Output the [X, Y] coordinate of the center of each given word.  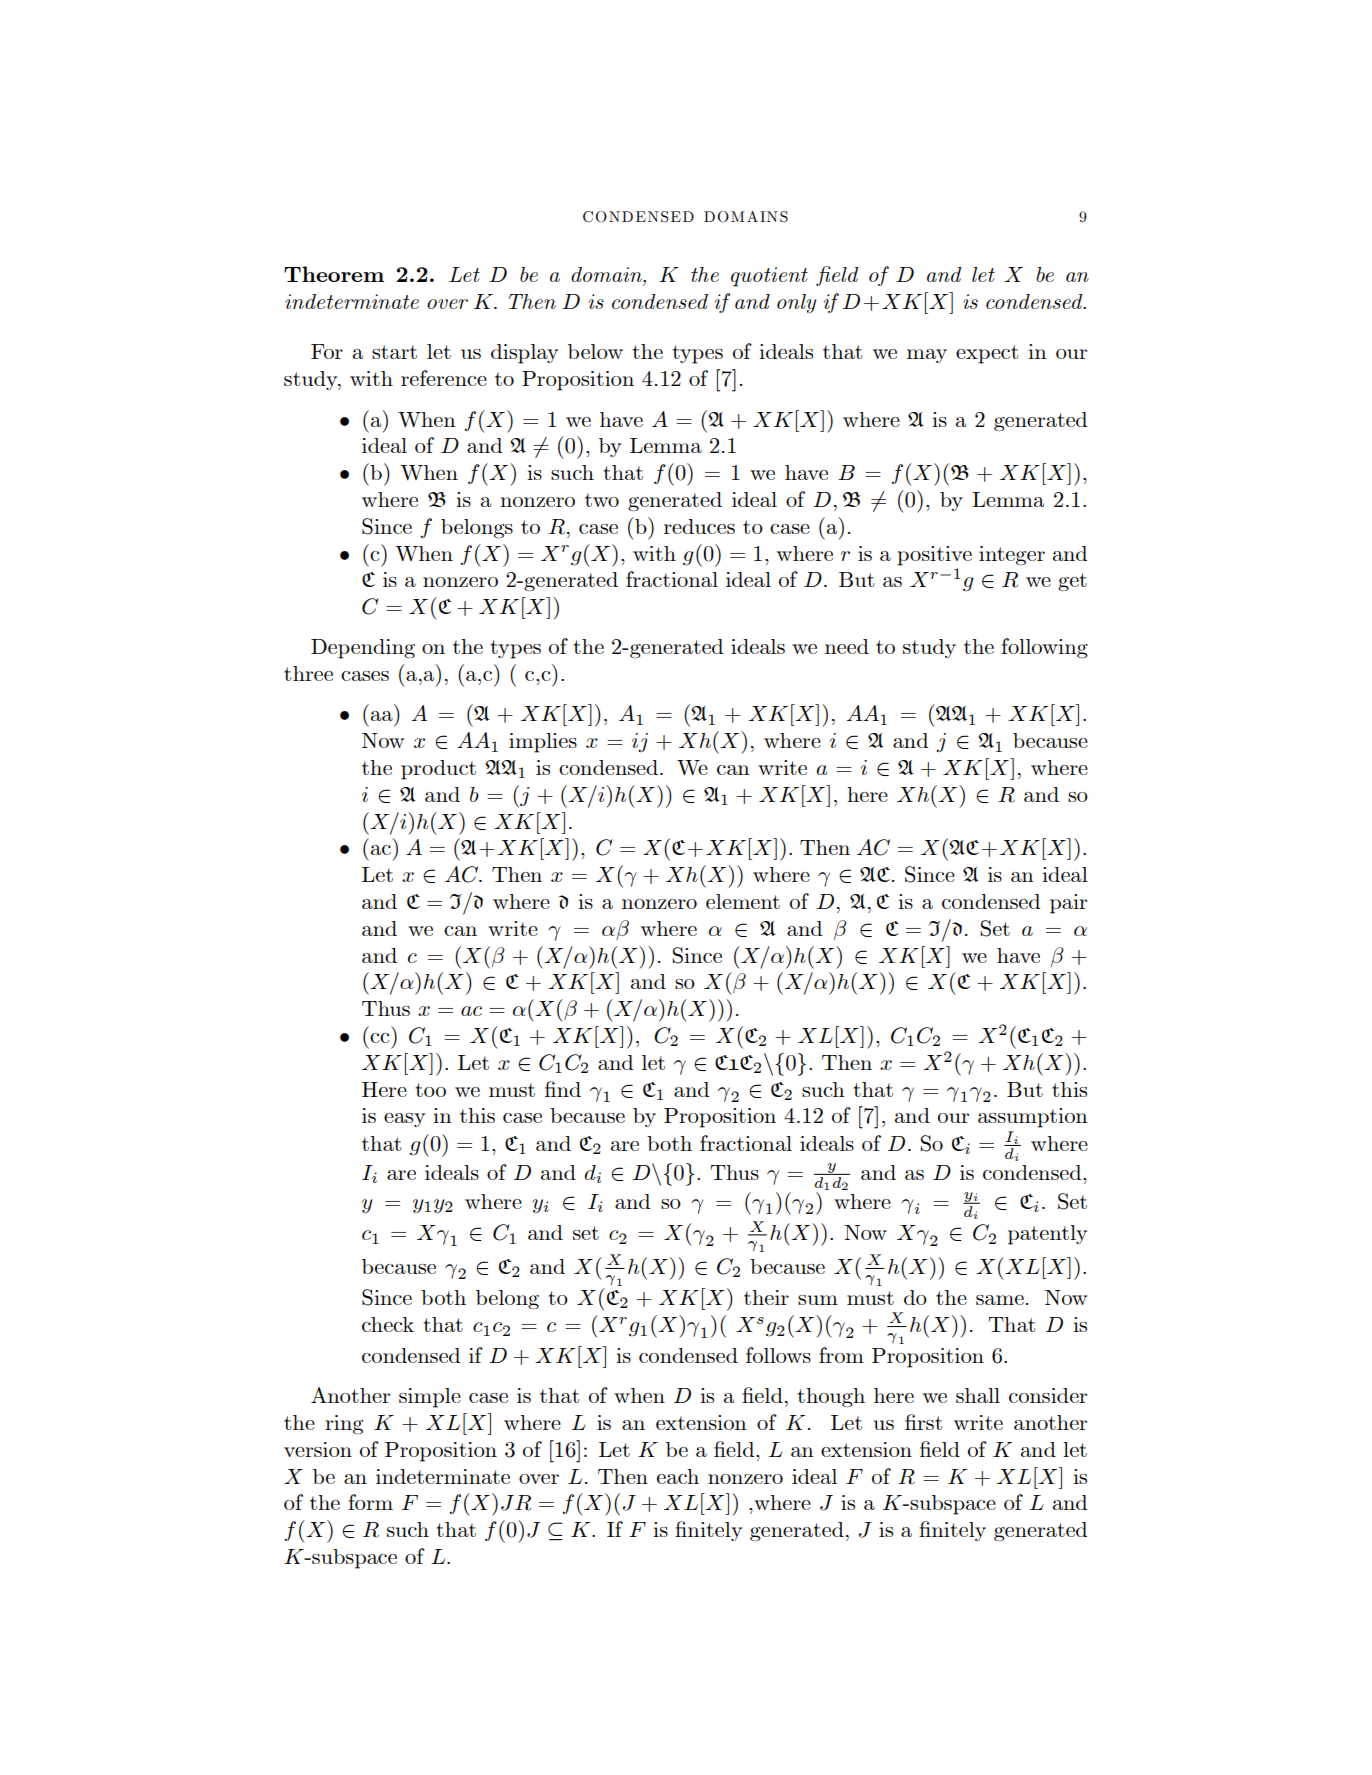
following [1044, 648]
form [370, 1502]
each [678, 1476]
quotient [769, 277]
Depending [363, 649]
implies [543, 743]
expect [987, 354]
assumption [1033, 1118]
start [394, 352]
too [430, 1090]
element [743, 901]
